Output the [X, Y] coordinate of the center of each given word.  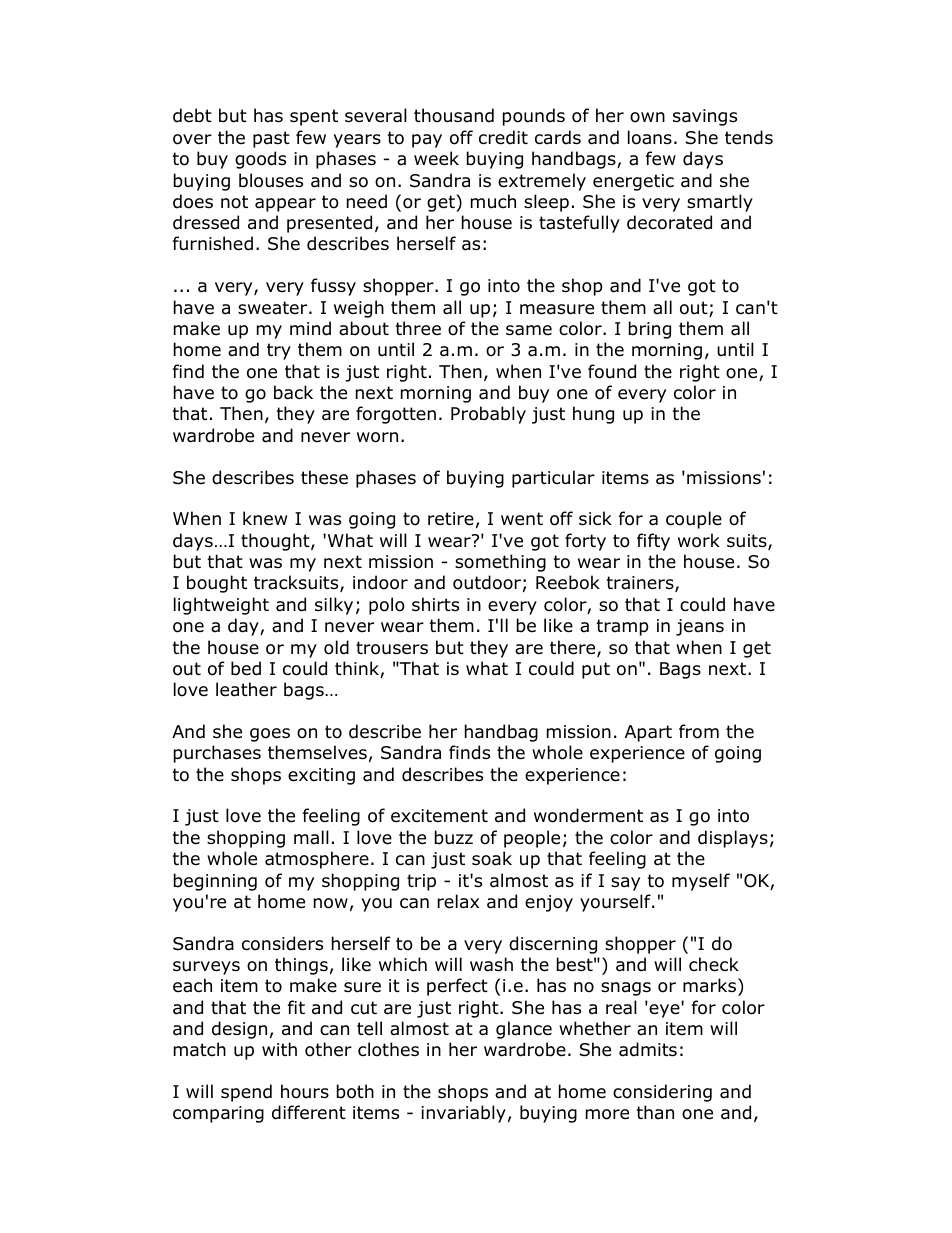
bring [650, 330]
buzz [454, 837]
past [271, 139]
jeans [700, 627]
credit [503, 137]
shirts [435, 604]
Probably [488, 415]
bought [217, 584]
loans [650, 137]
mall [311, 837]
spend [246, 1093]
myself [701, 882]
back [293, 392]
